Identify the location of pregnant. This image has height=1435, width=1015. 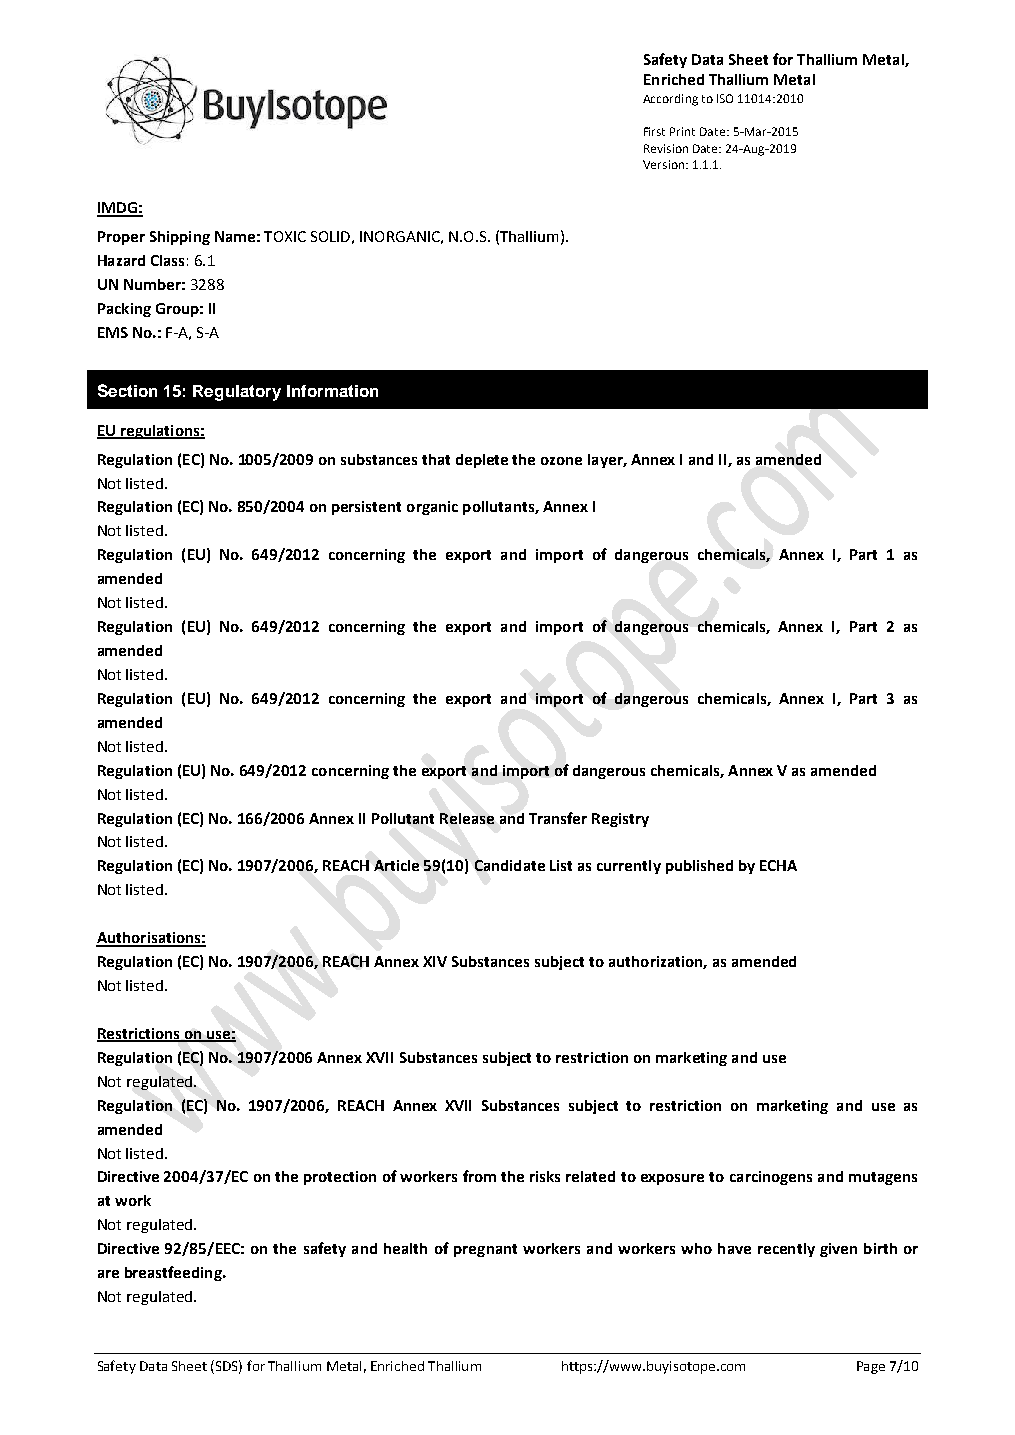
(485, 1250).
